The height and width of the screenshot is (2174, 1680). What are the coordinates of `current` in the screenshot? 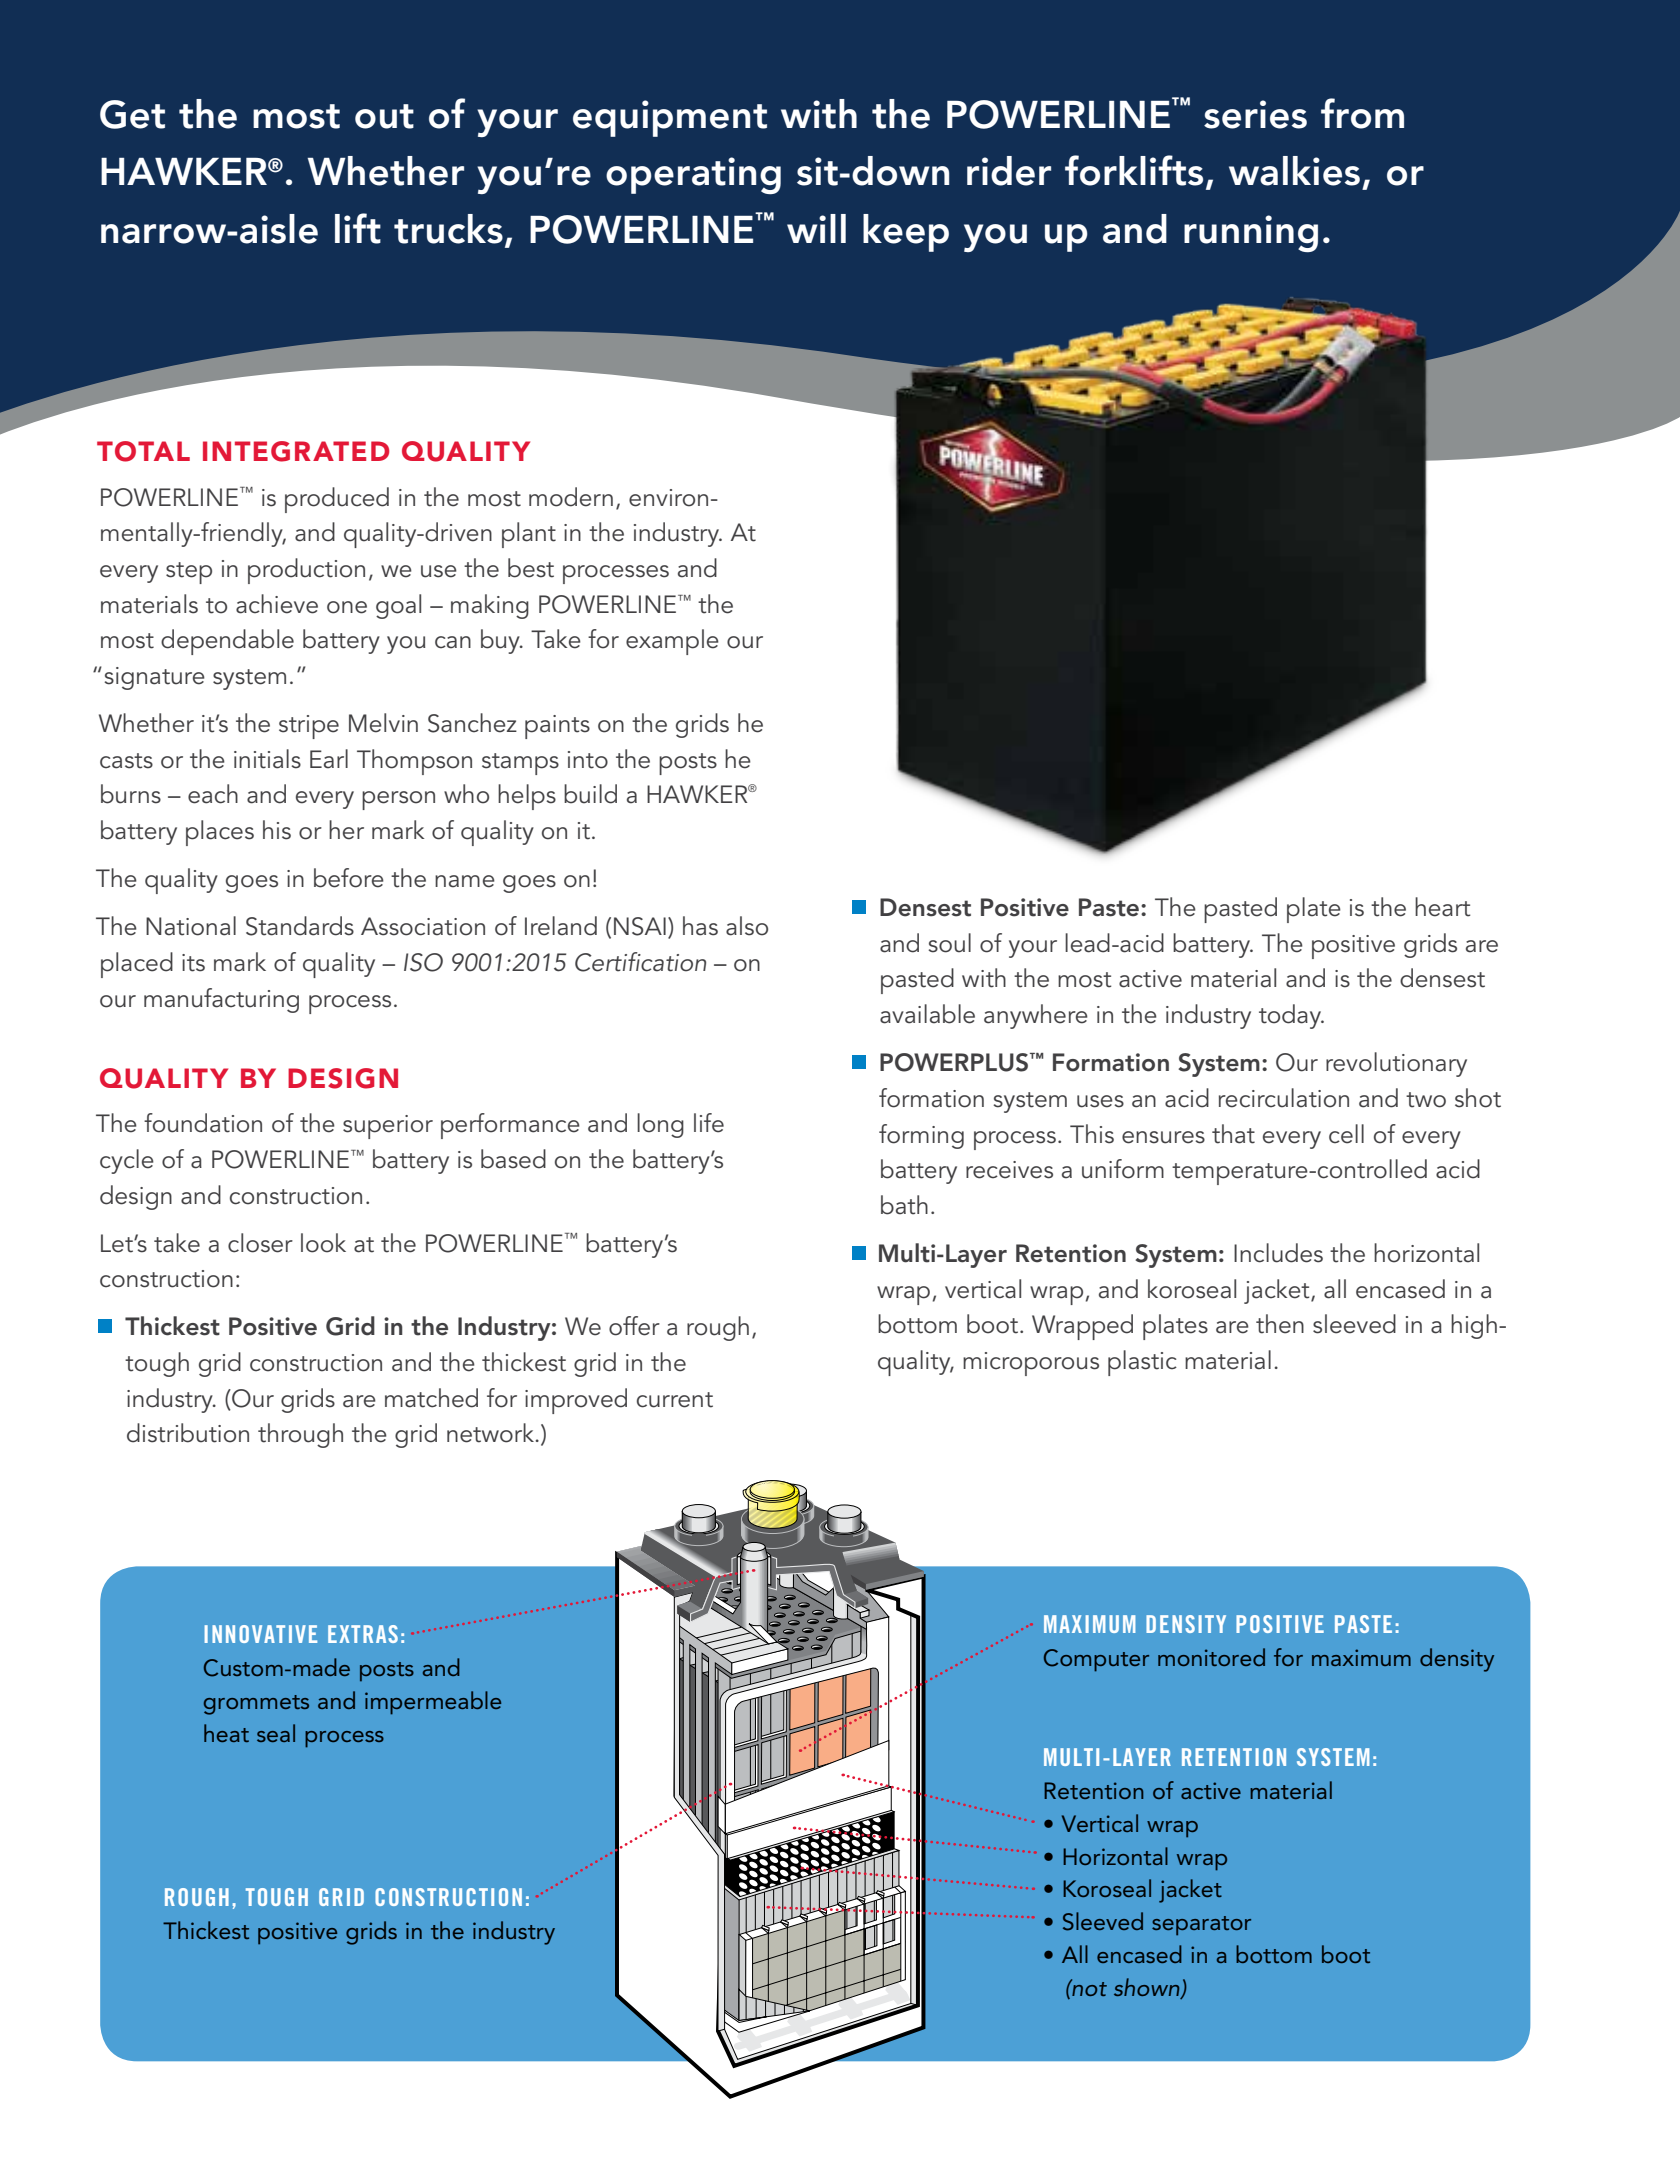 It's located at (675, 1400).
